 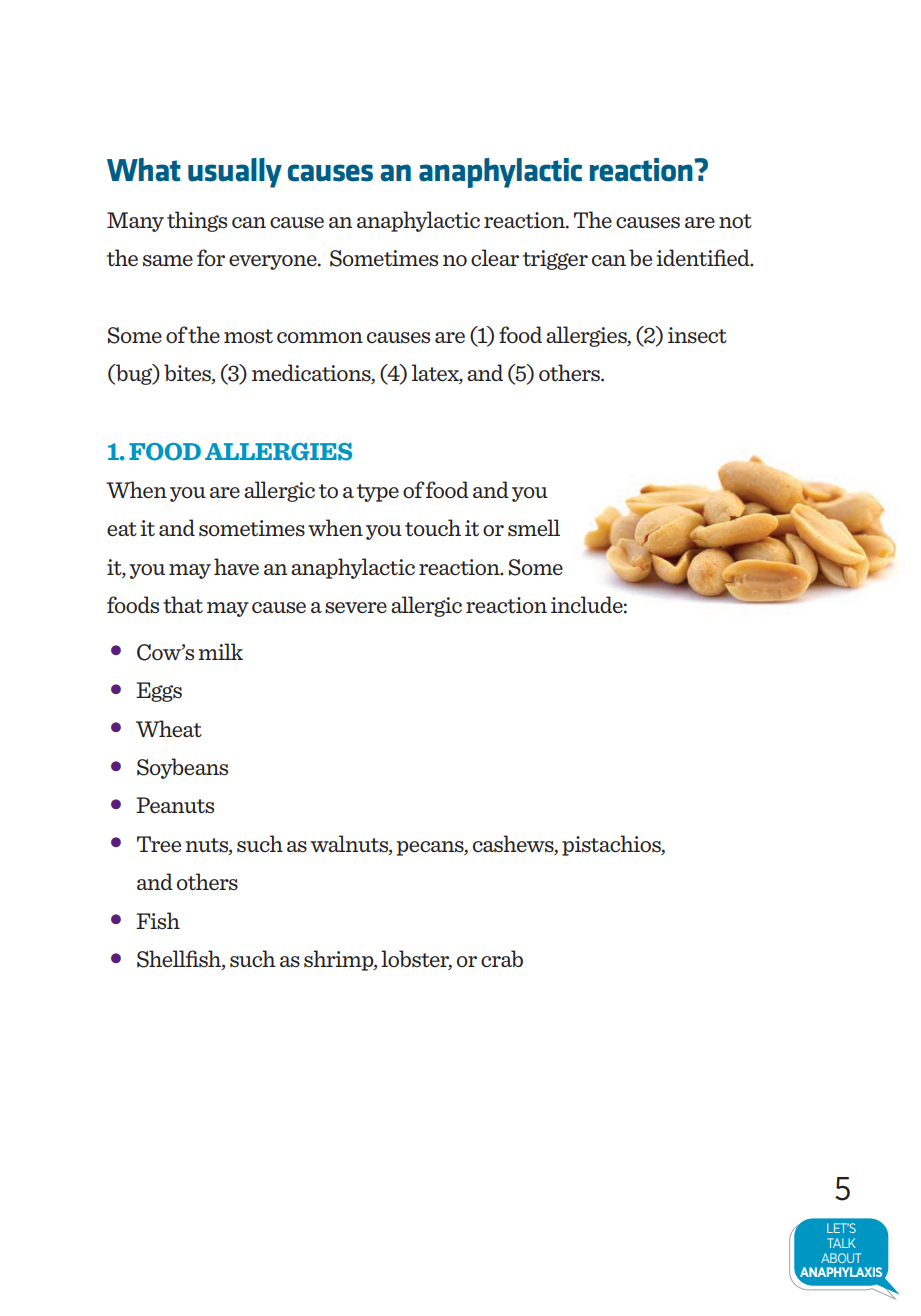 What do you see at coordinates (841, 1258) in the screenshot?
I see `ABOUT` at bounding box center [841, 1258].
